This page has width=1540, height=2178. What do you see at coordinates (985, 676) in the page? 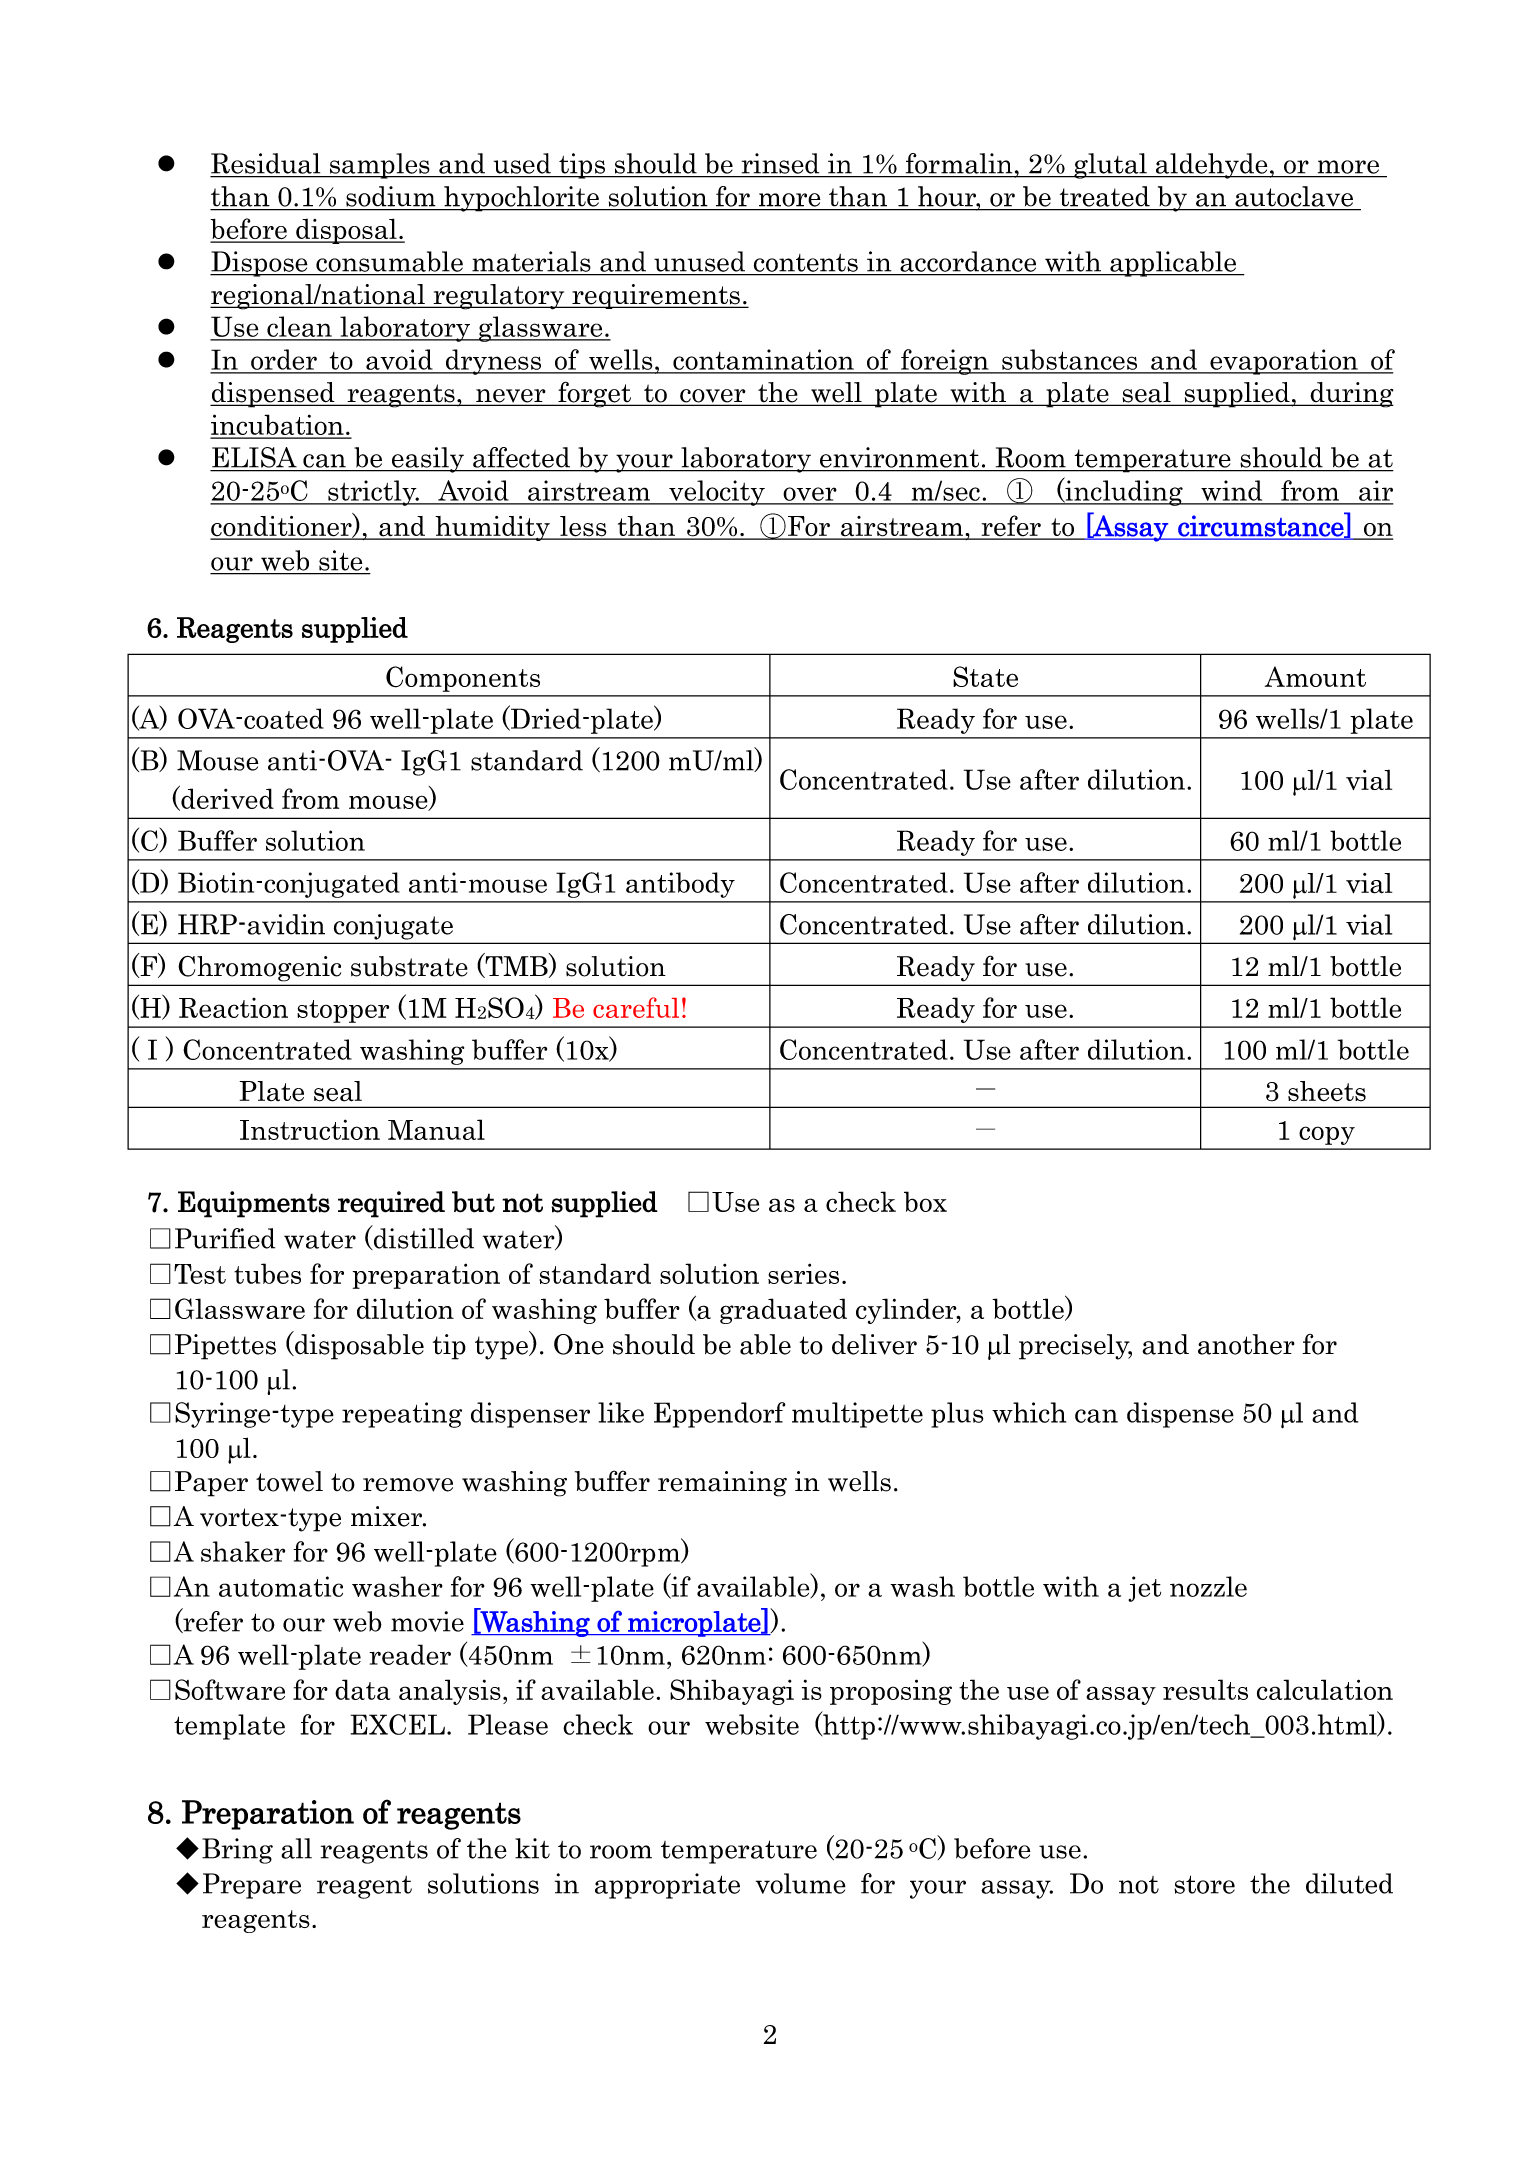
I see `State` at bounding box center [985, 676].
